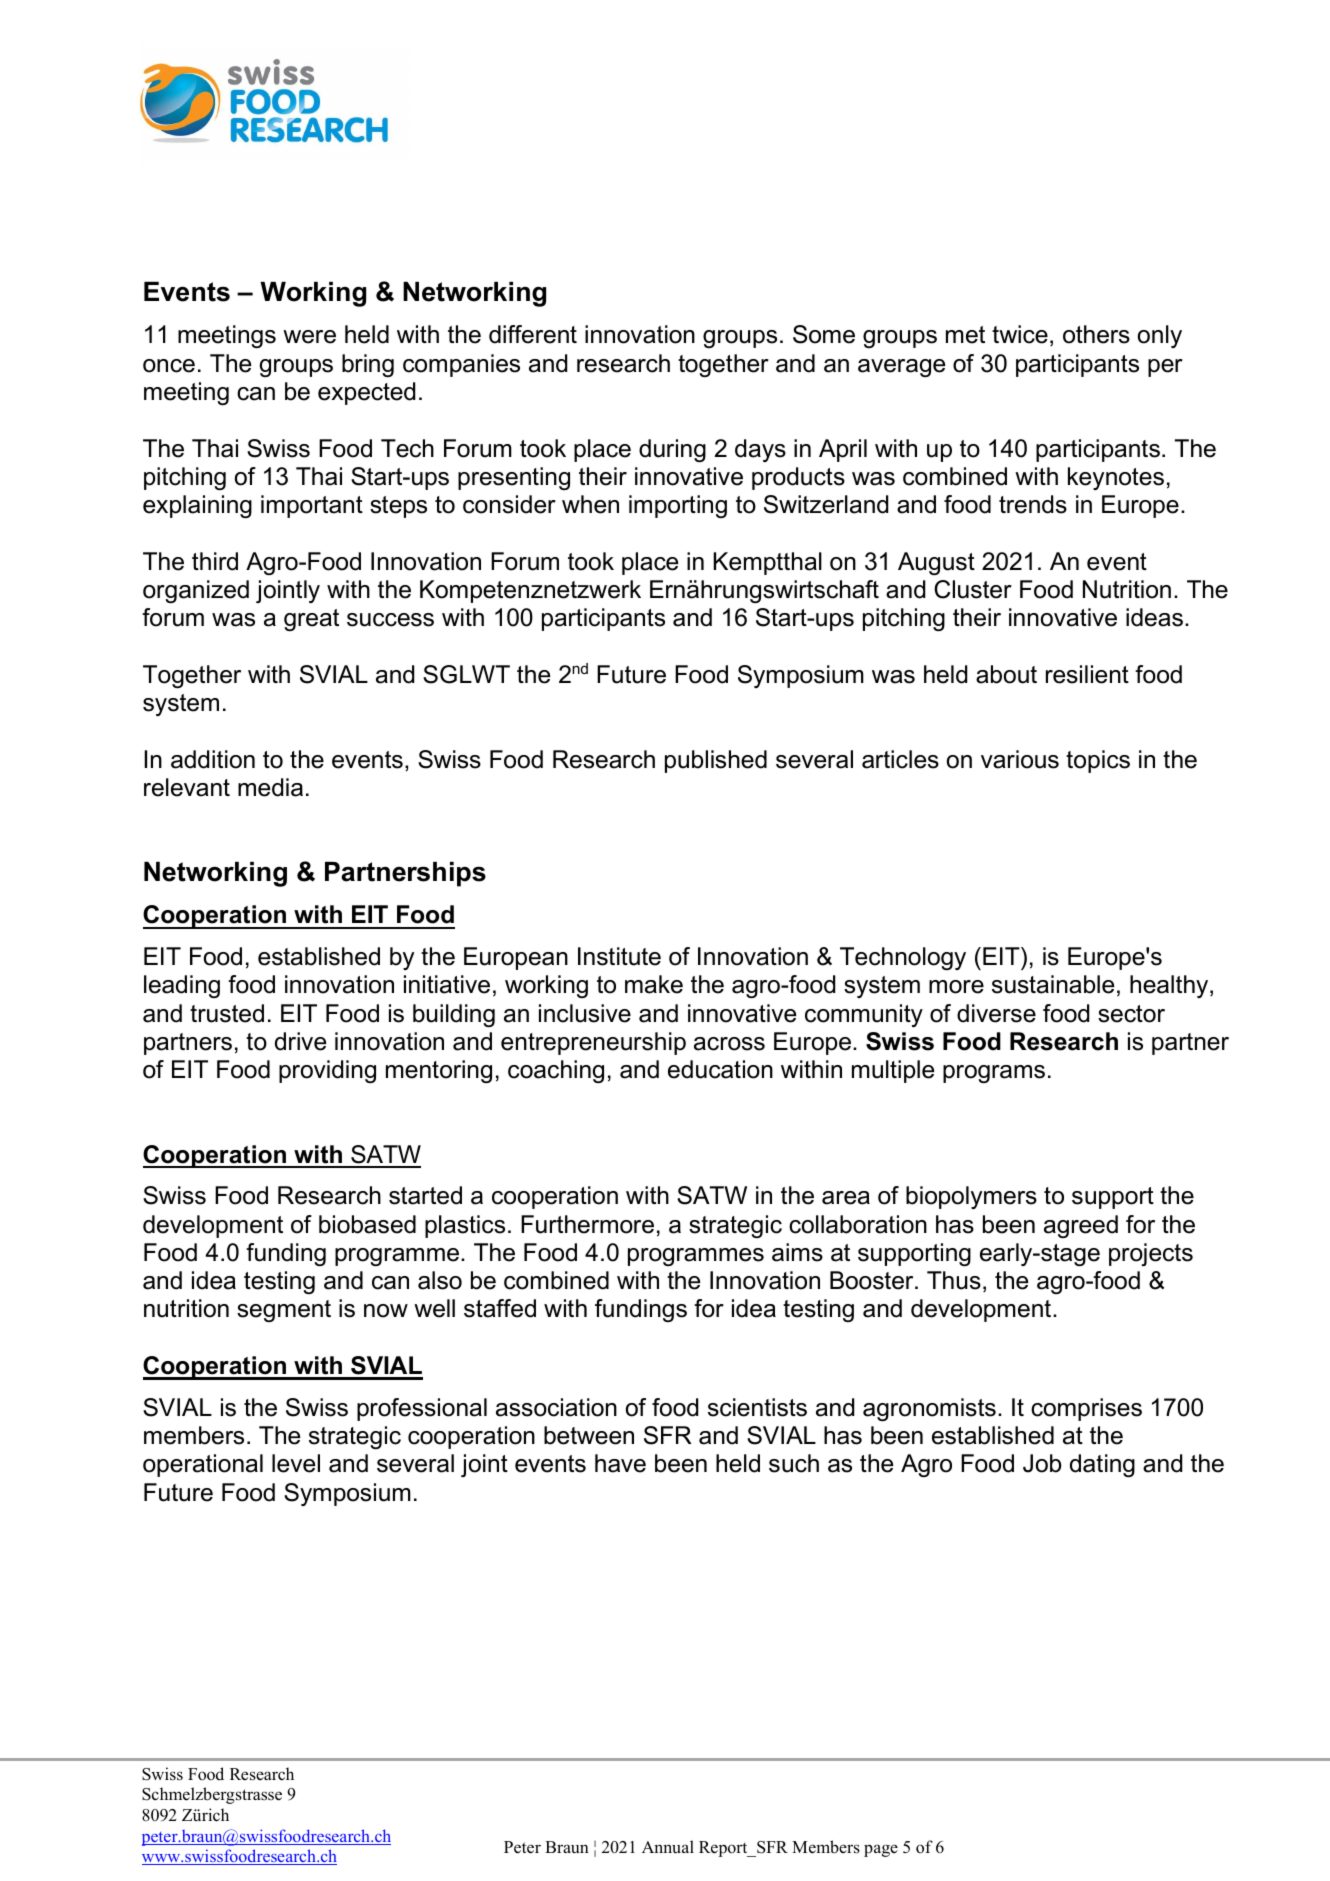  What do you see at coordinates (296, 1463) in the image?
I see `level` at bounding box center [296, 1463].
